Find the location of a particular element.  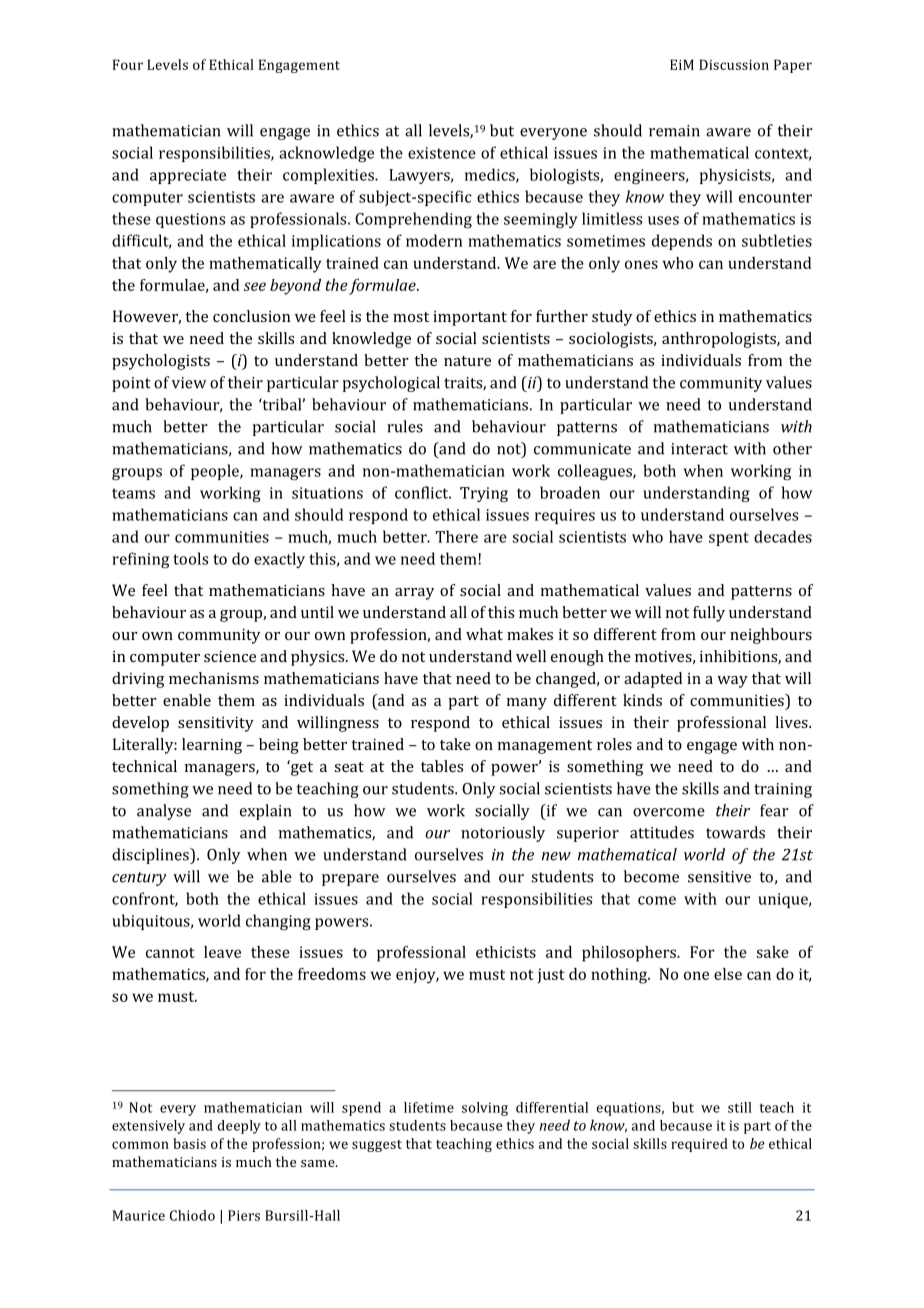

tools is located at coordinates (190, 558).
